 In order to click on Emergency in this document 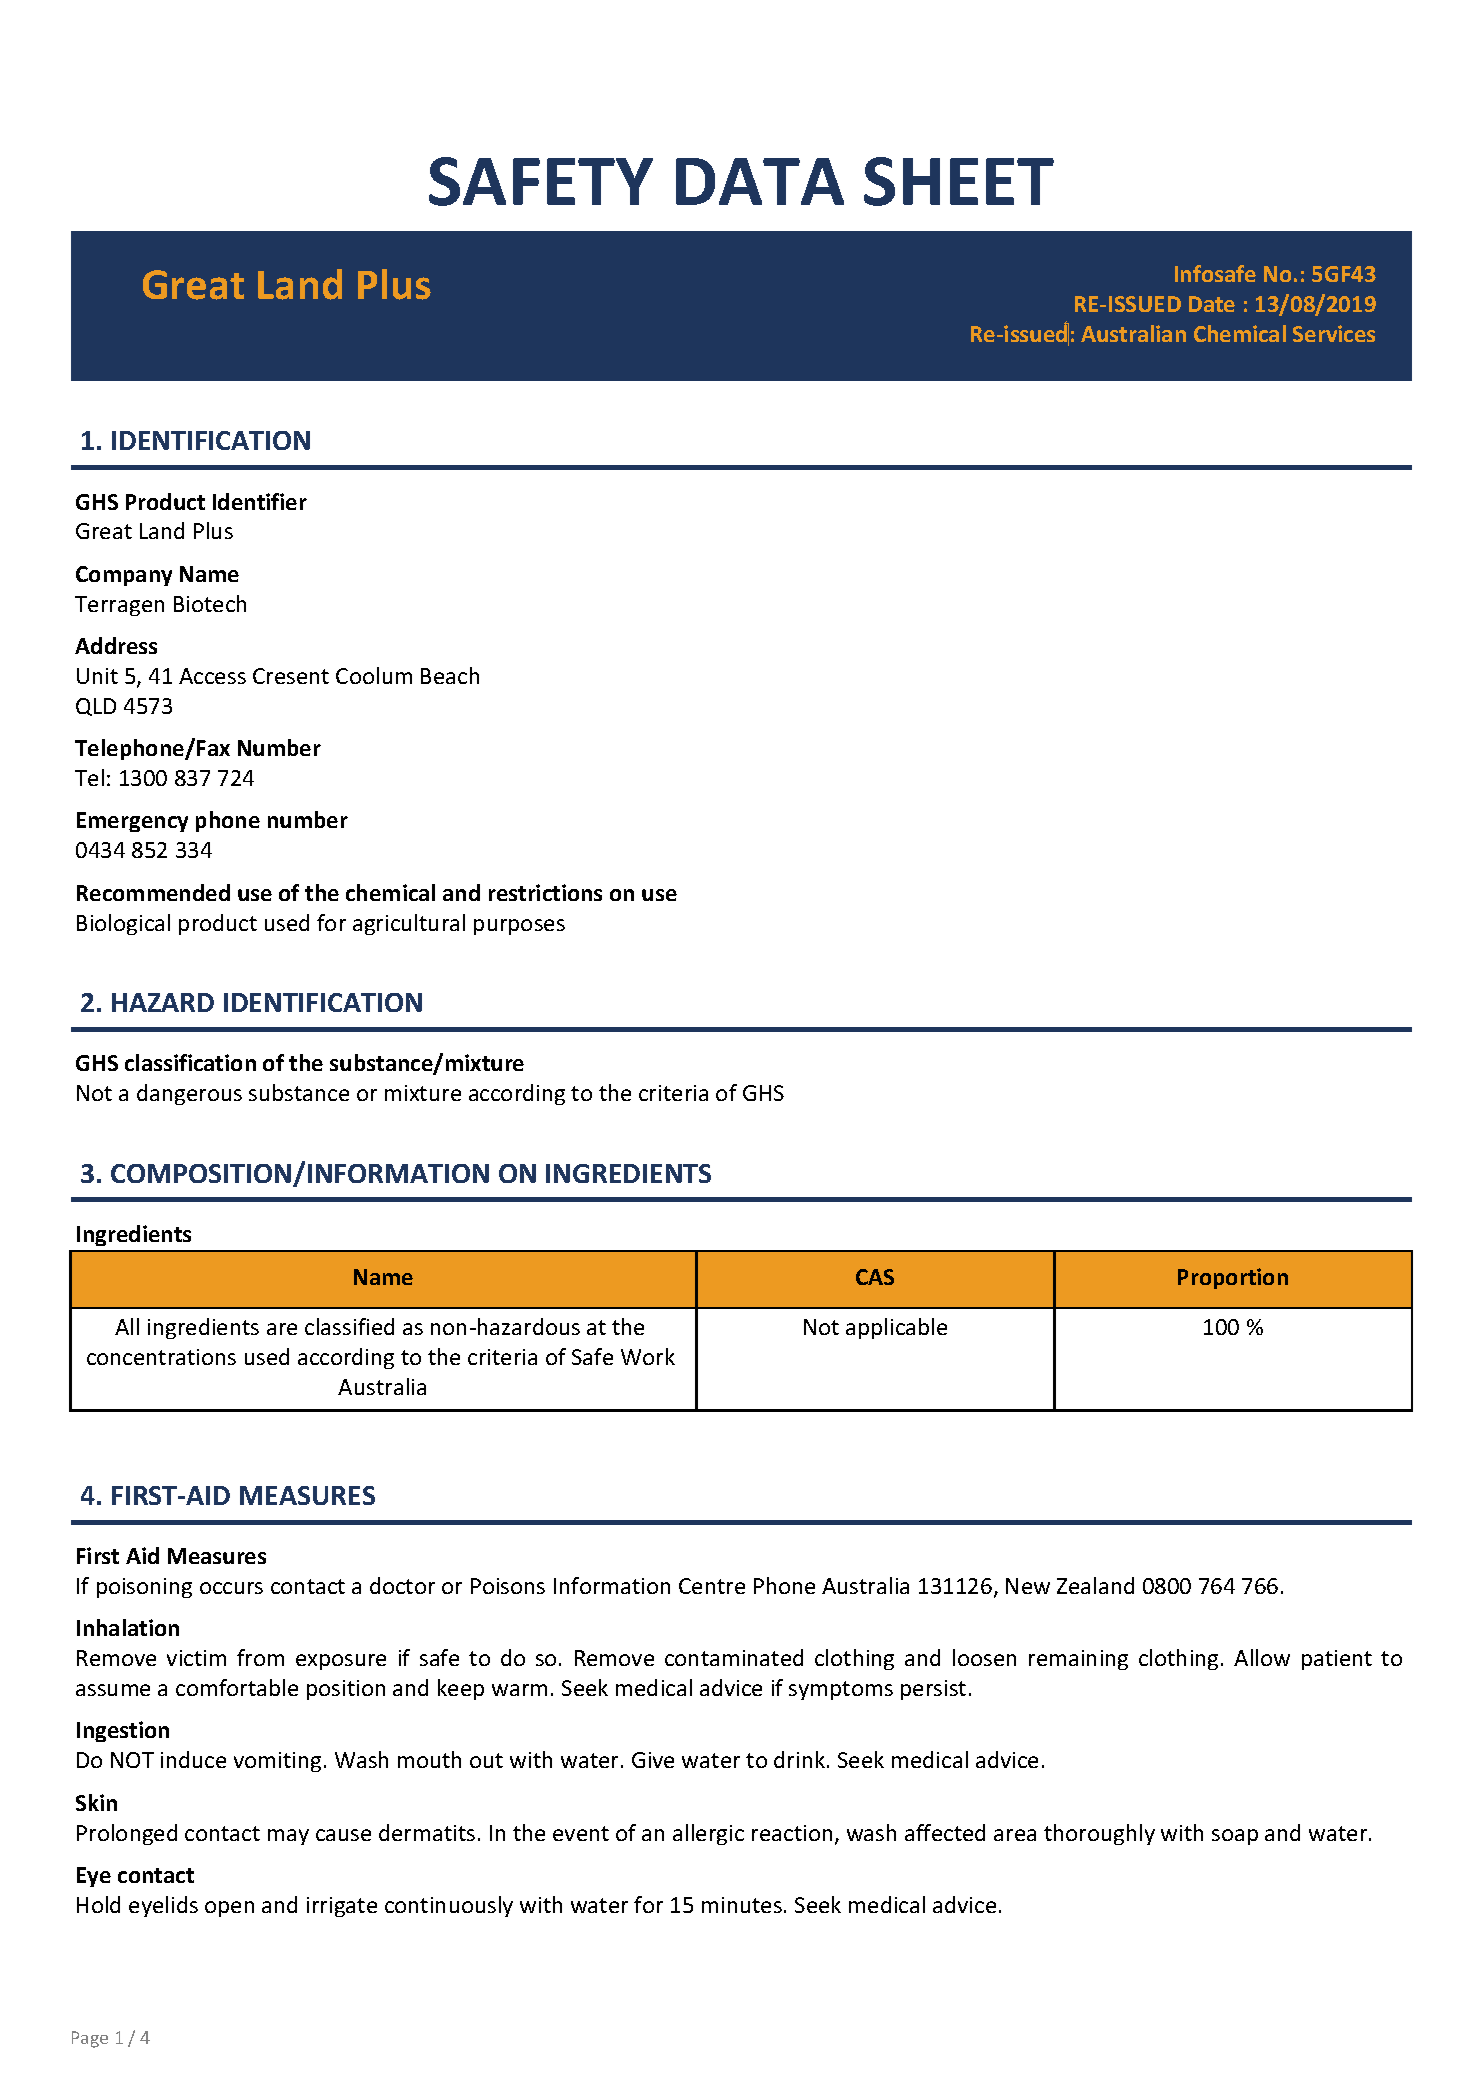, I will do `click(132, 822)`.
